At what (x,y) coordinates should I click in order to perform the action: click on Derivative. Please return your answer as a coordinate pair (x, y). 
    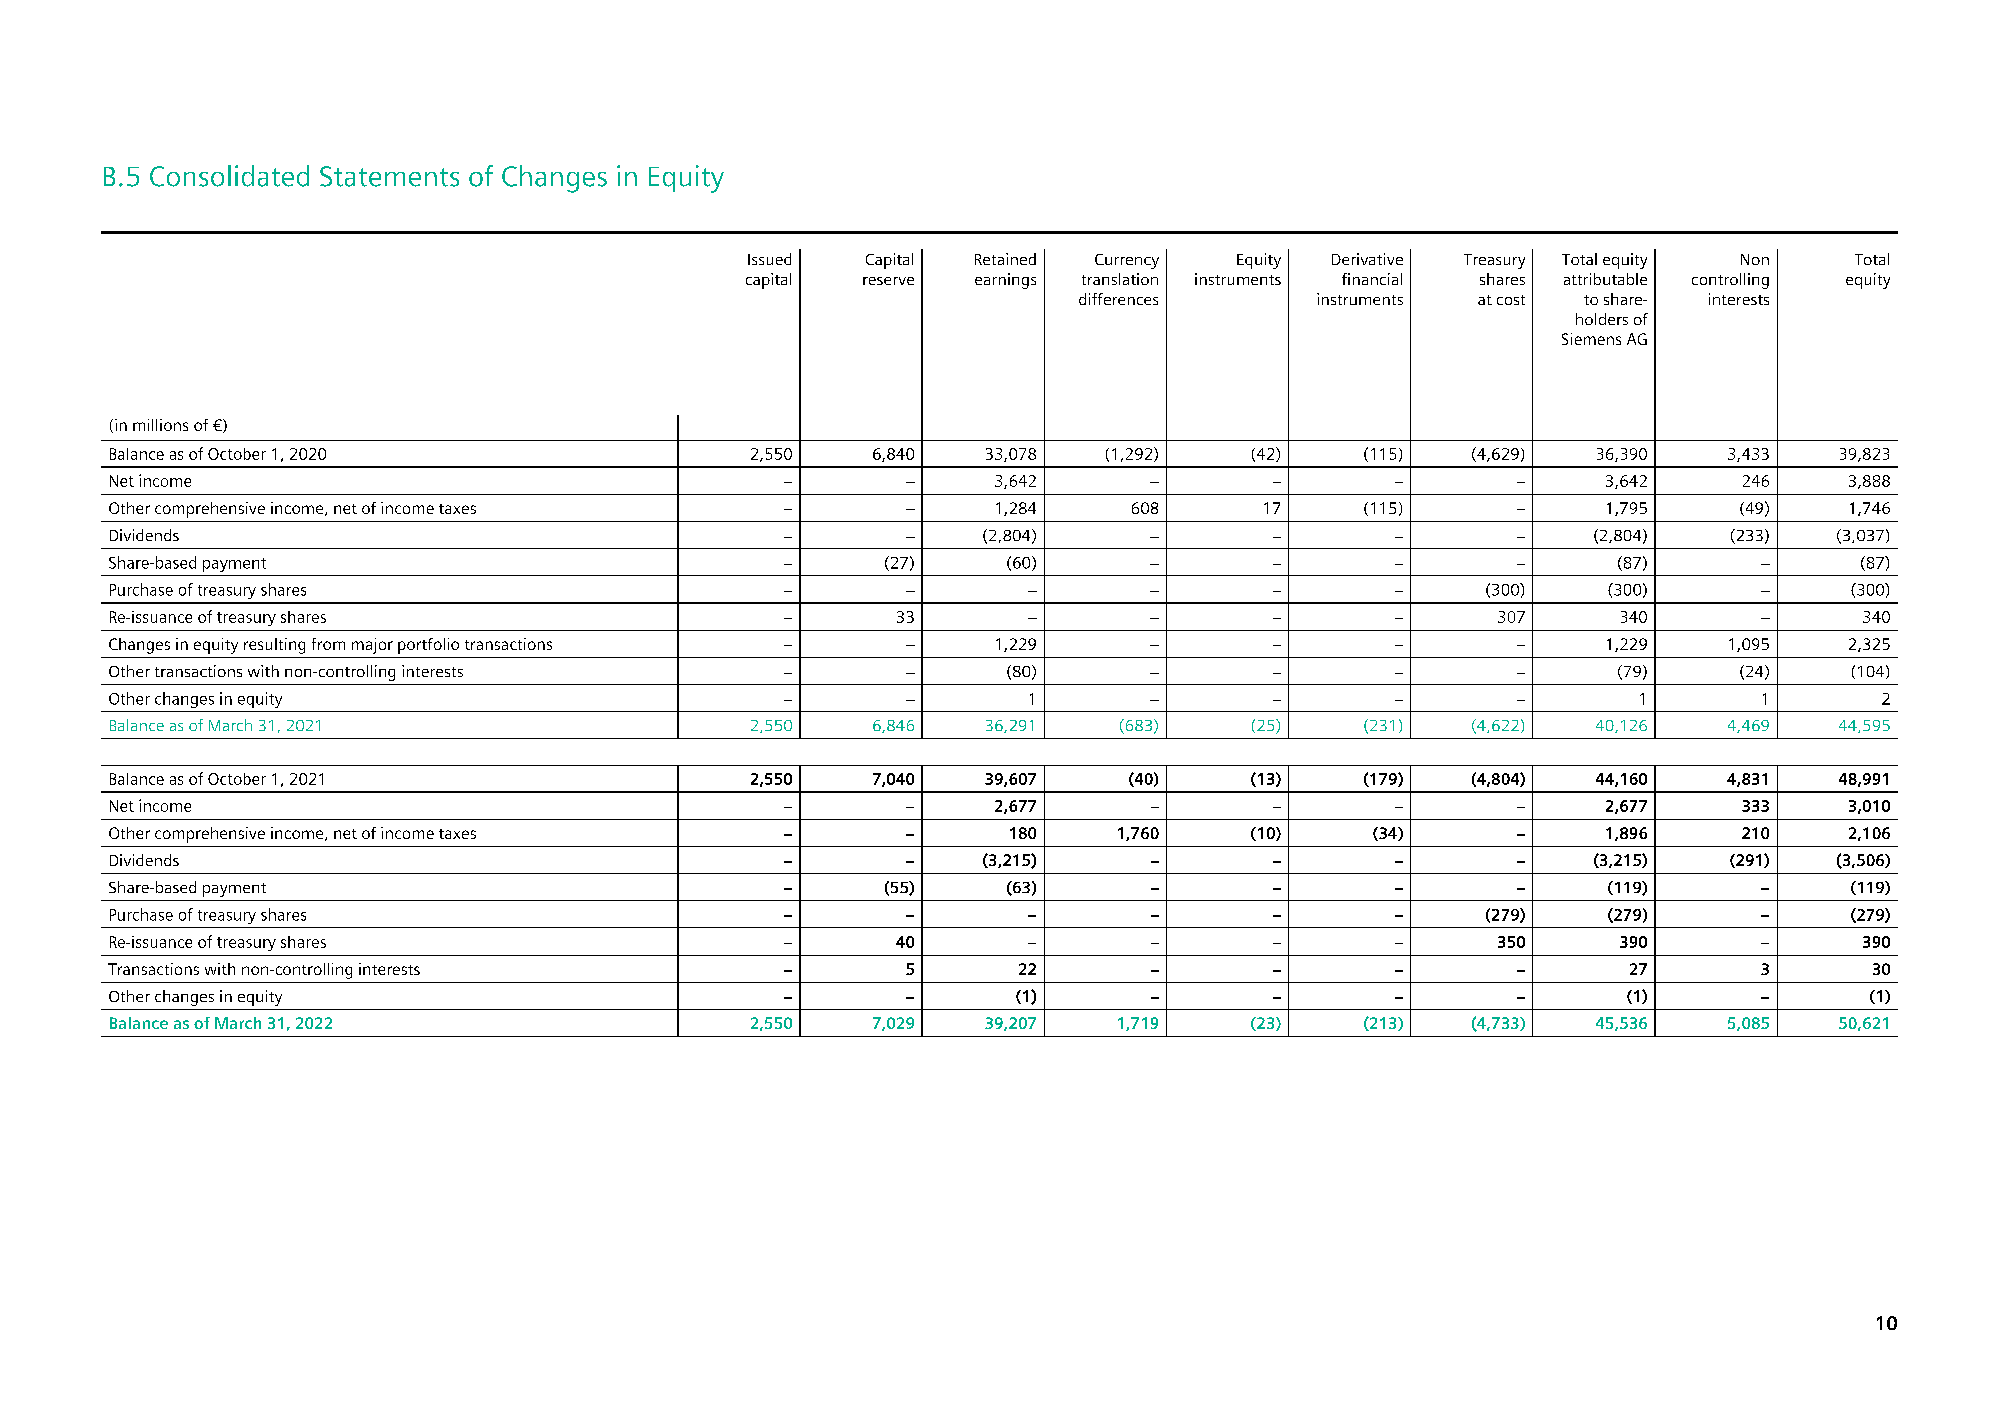
    Looking at the image, I should click on (1367, 259).
